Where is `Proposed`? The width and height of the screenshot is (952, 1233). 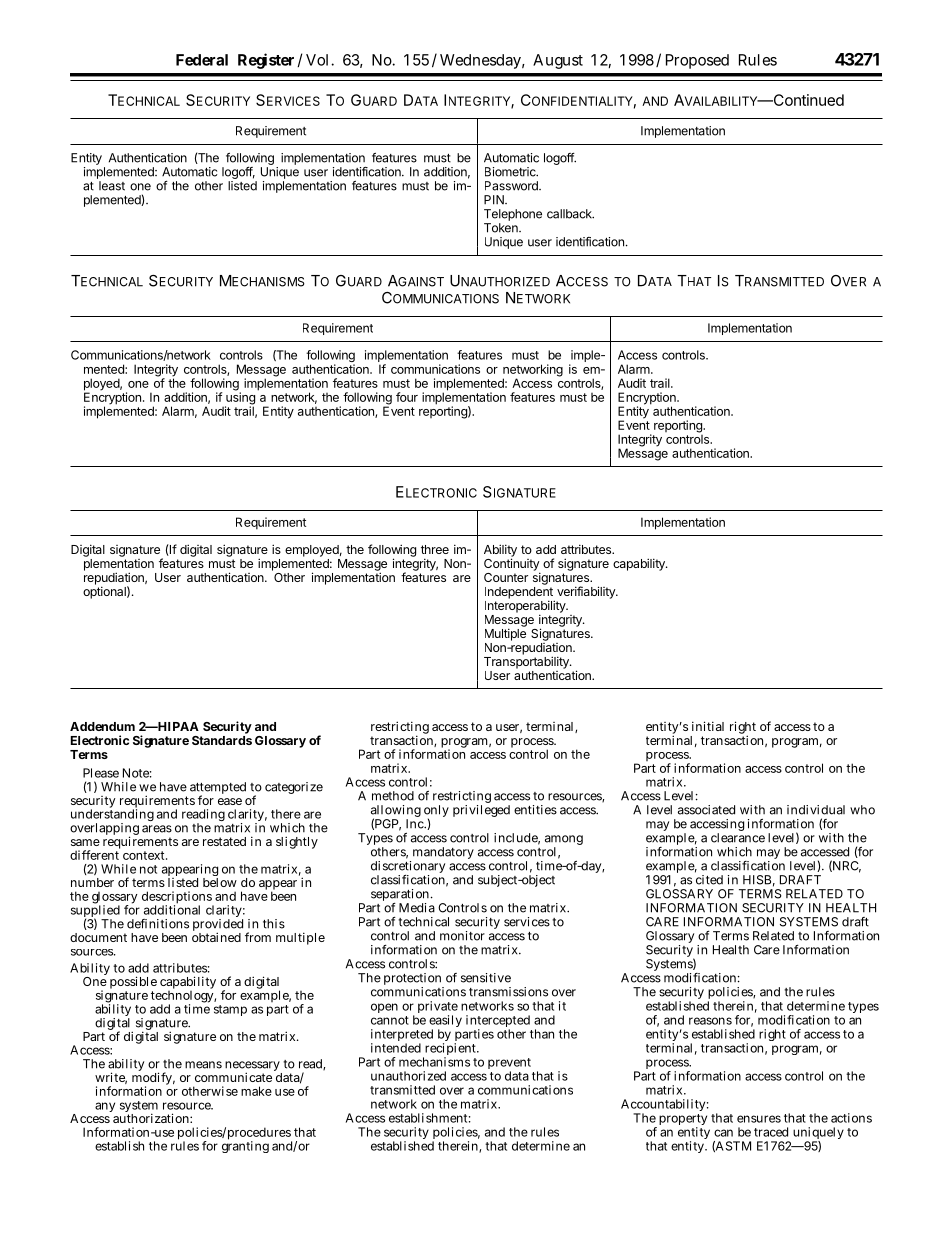
Proposed is located at coordinates (697, 61).
